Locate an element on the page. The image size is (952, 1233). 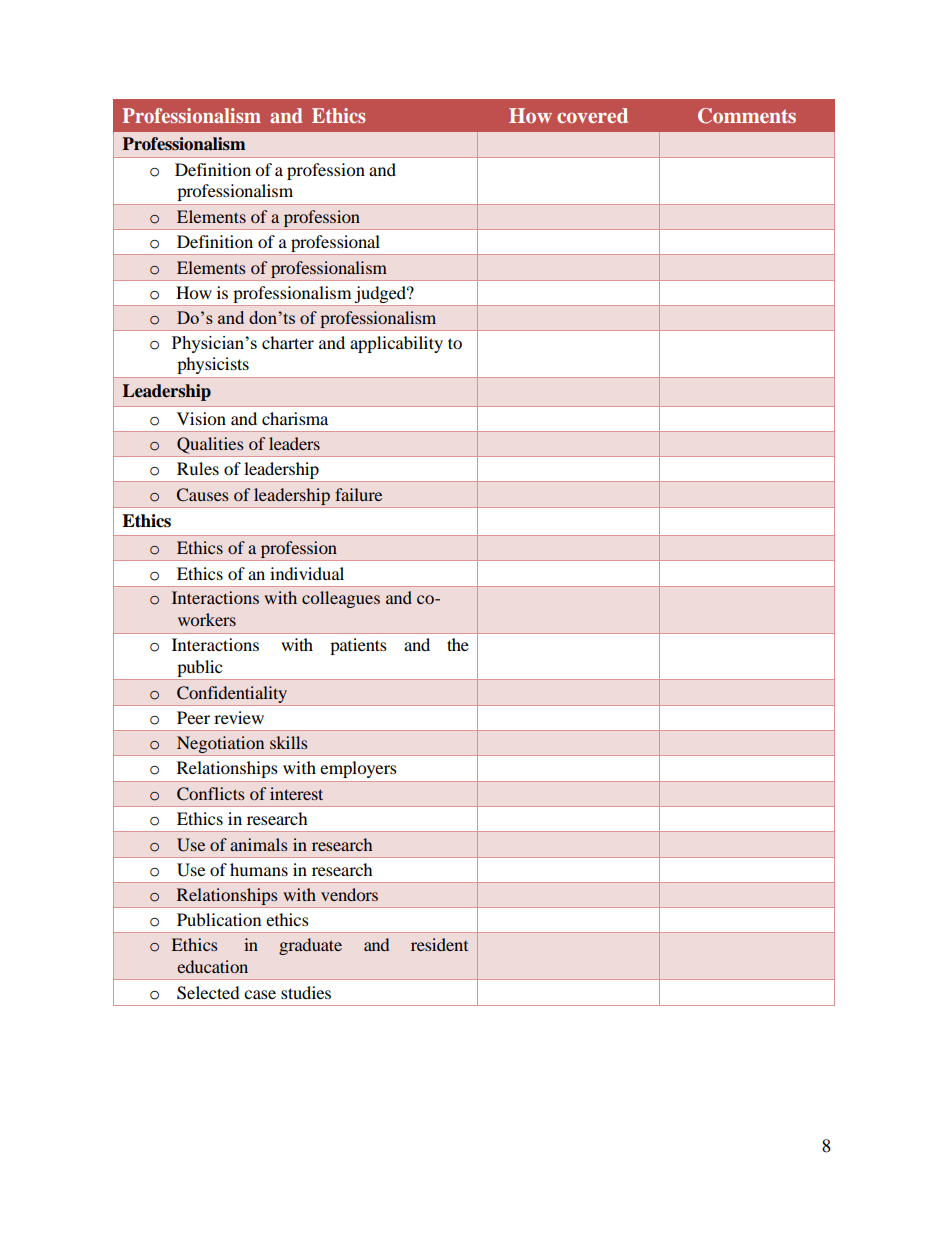
charter is located at coordinates (288, 342).
